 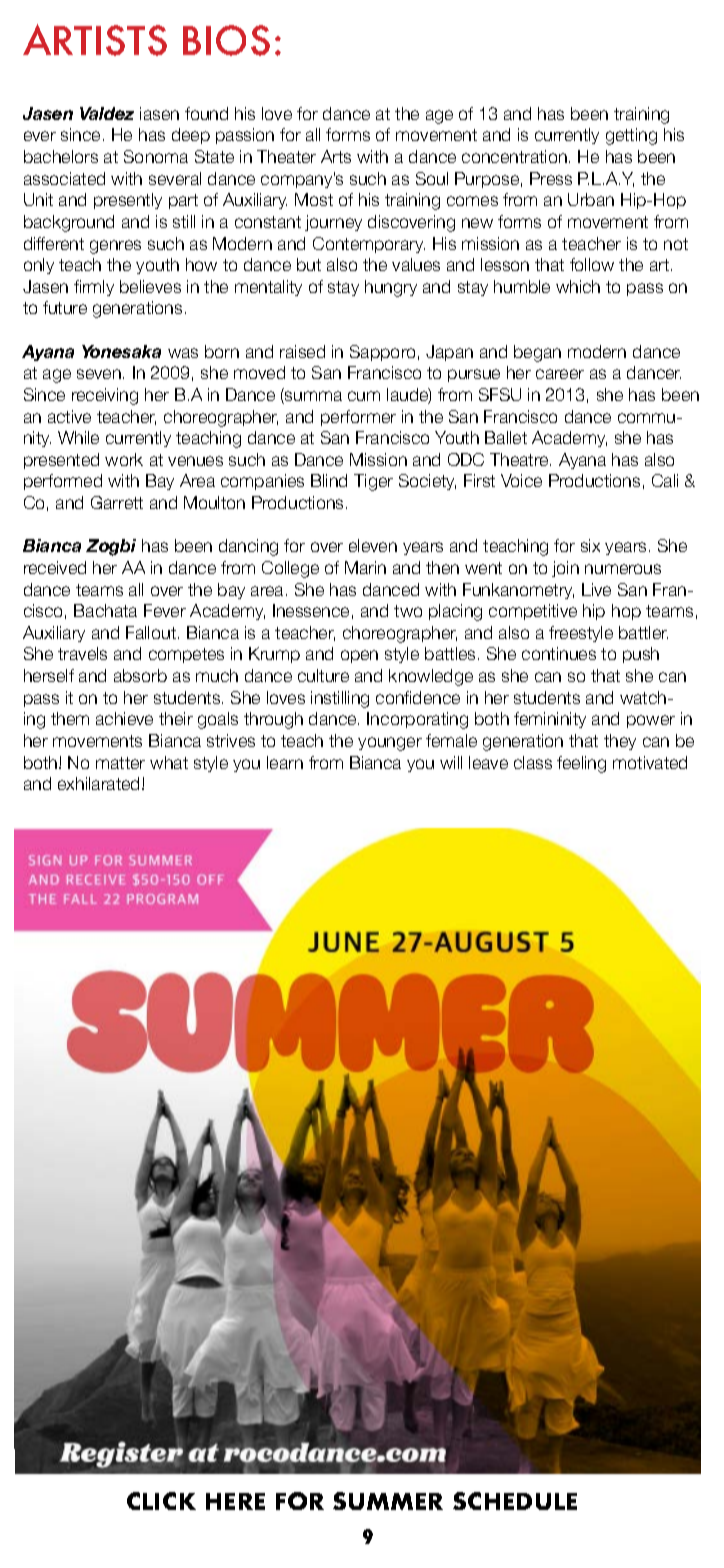 What do you see at coordinates (336, 156) in the screenshot?
I see `Arts` at bounding box center [336, 156].
